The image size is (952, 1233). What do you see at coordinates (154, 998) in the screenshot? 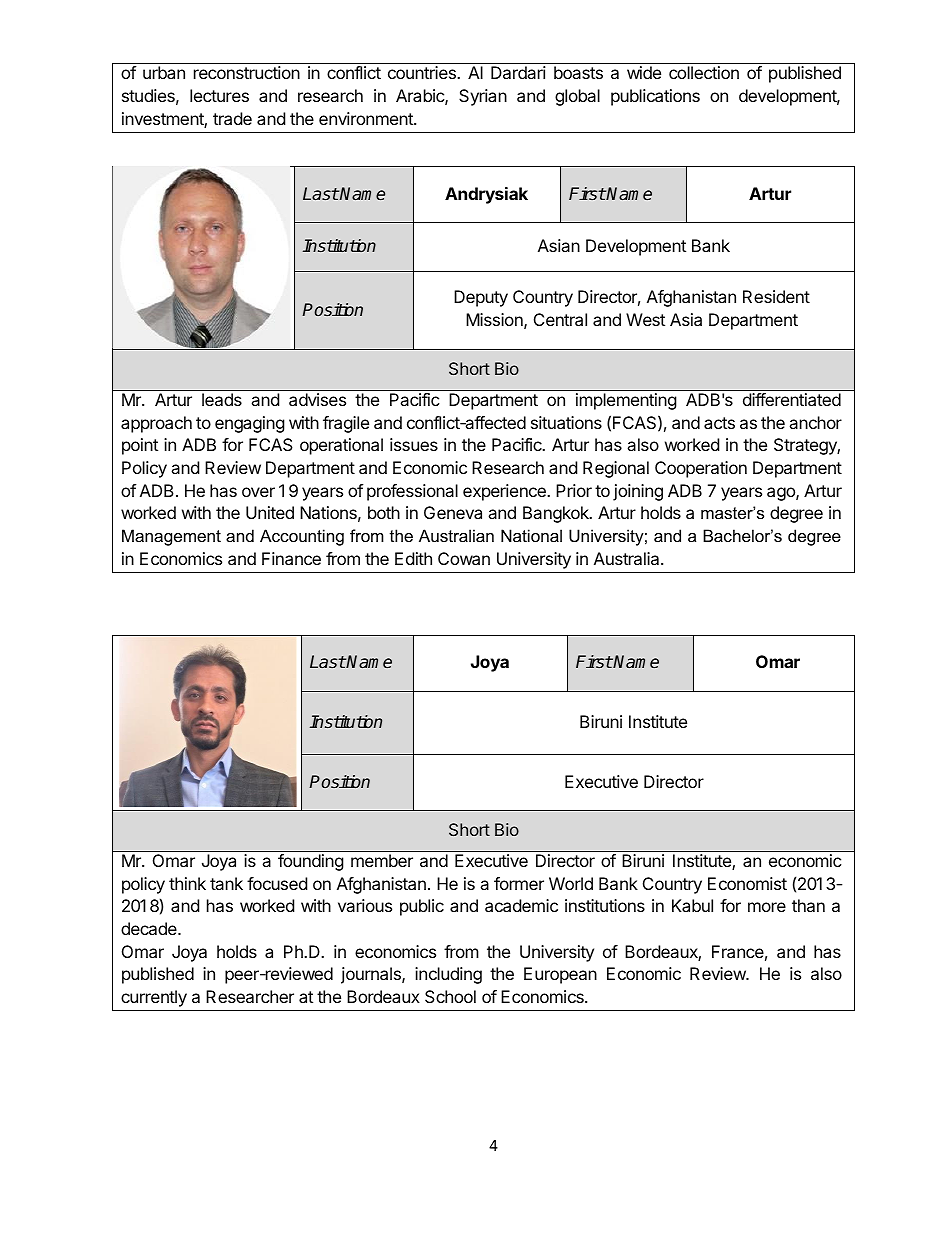
I see `currently` at bounding box center [154, 998].
